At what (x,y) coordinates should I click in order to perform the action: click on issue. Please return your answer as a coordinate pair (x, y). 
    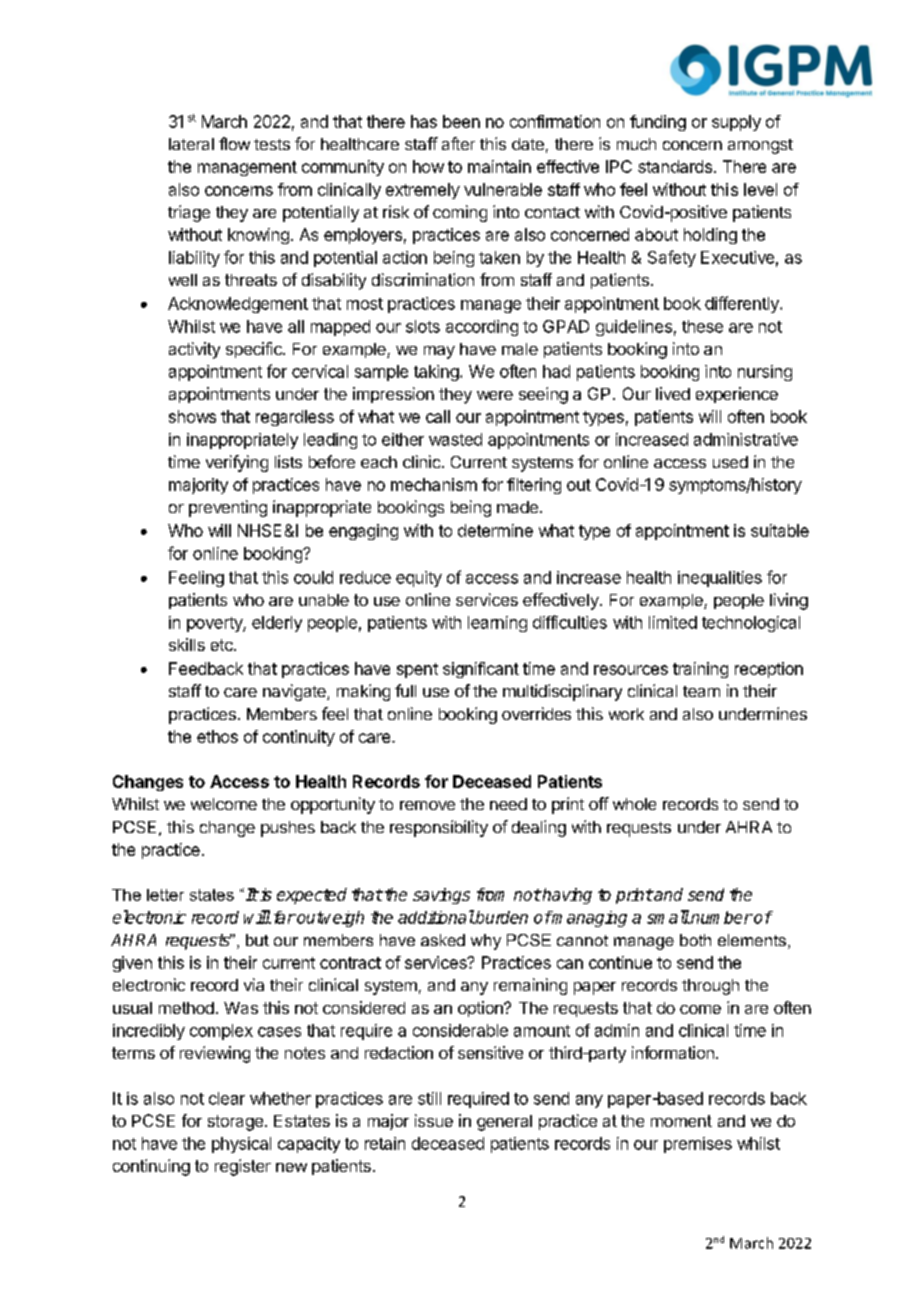
    Looking at the image, I should click on (434, 1120).
